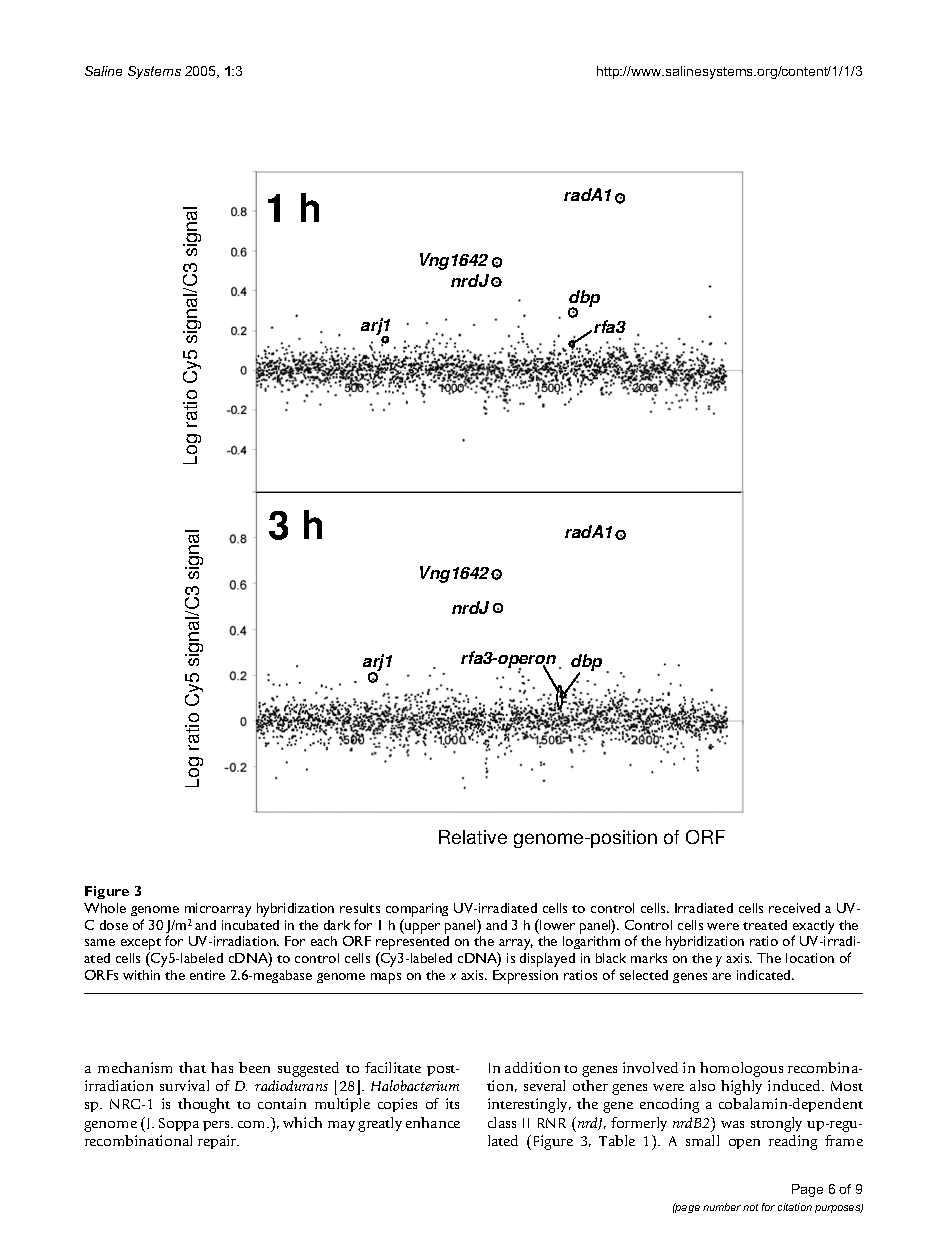 This image has height=1237, width=952. Describe the element at coordinates (776, 1124) in the image. I see `strongly` at that location.
